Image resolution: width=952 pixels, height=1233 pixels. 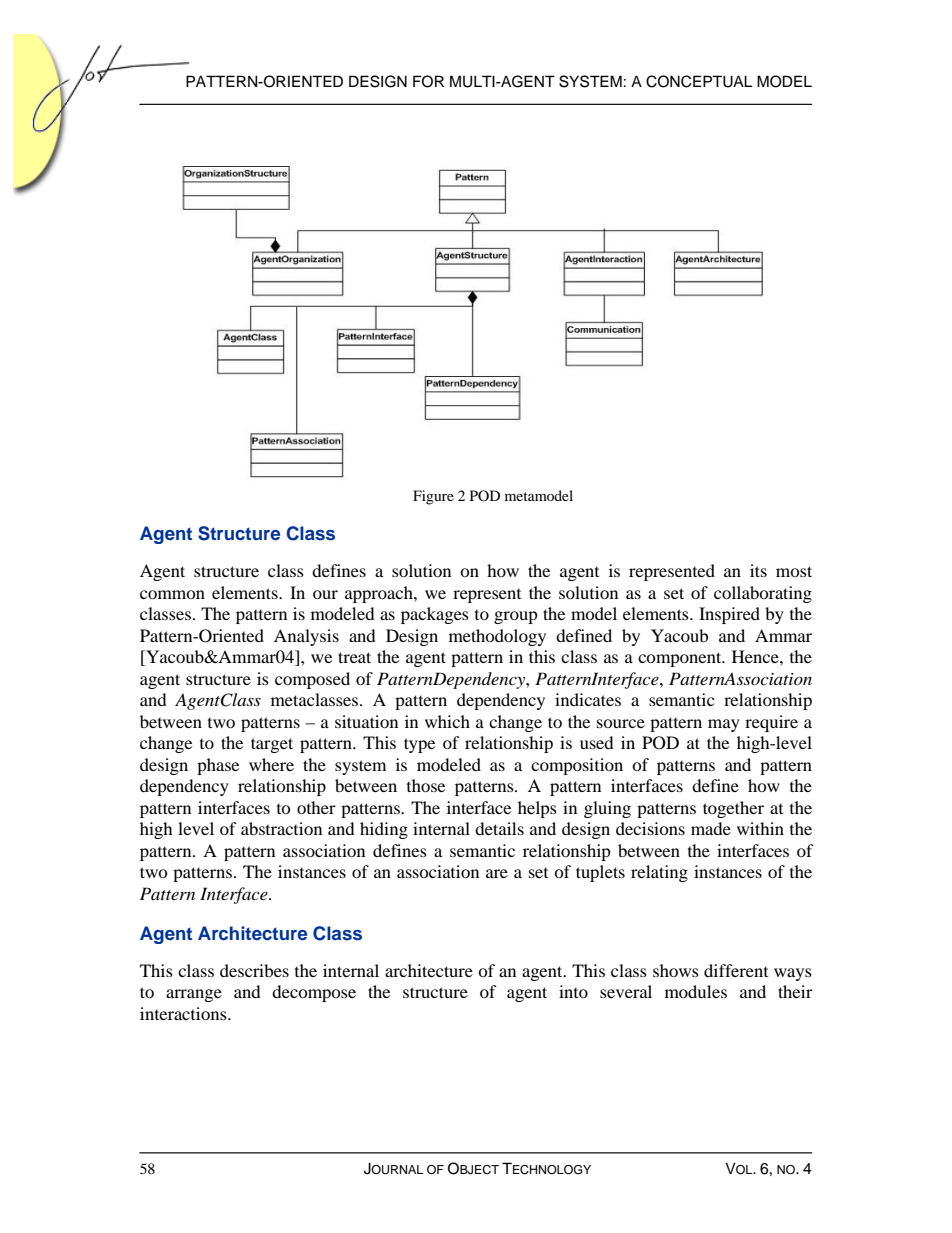 What do you see at coordinates (758, 570) in the screenshot?
I see `its` at bounding box center [758, 570].
